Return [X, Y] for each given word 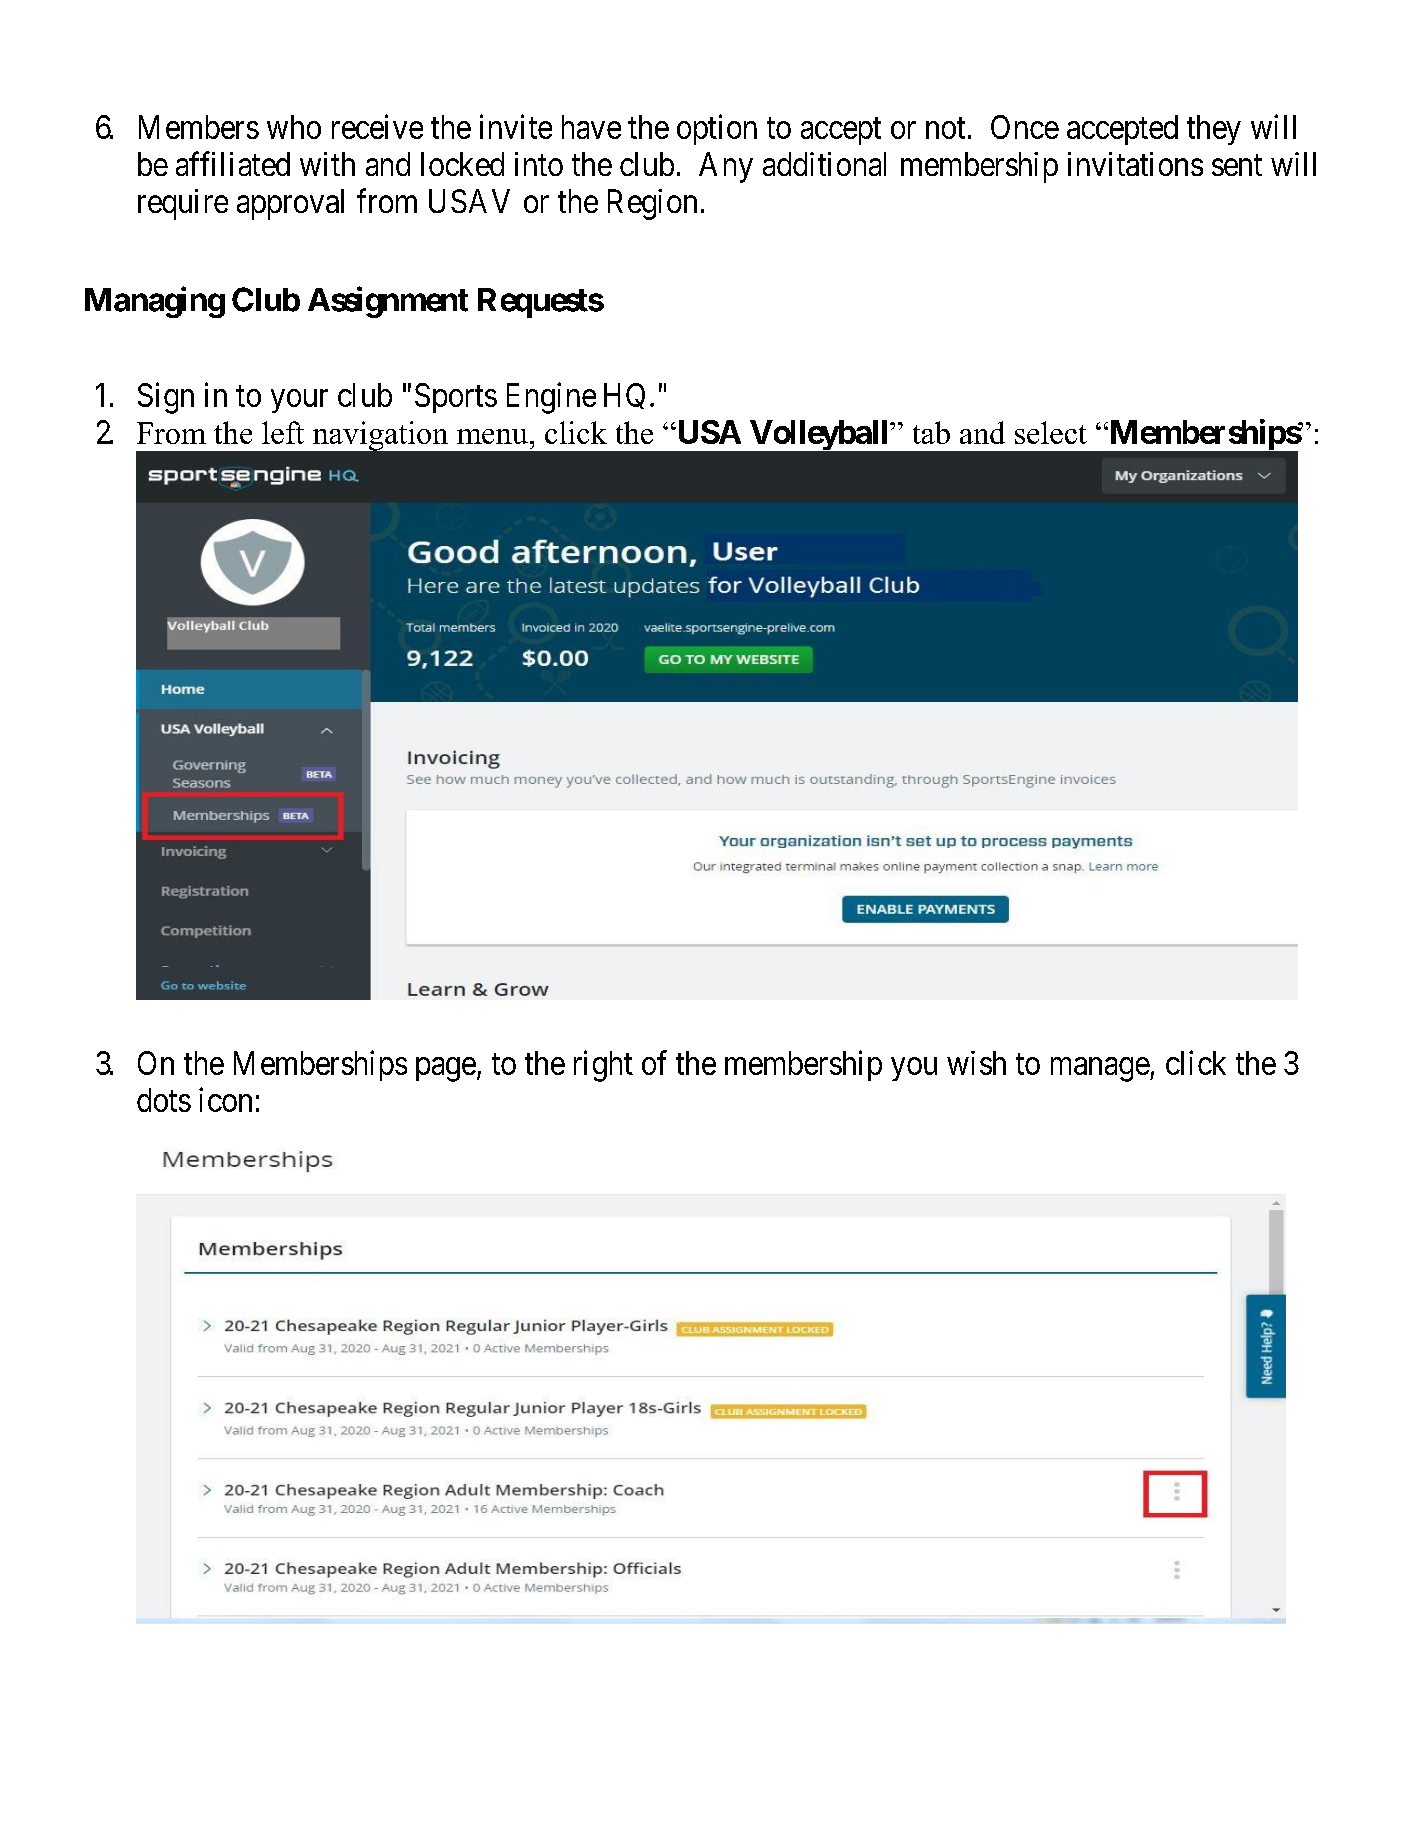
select [1051, 432]
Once [1025, 127]
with [327, 164]
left [283, 432]
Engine [551, 398]
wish [976, 1063]
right [603, 1066]
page [446, 1069]
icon [225, 1099]
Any [726, 167]
